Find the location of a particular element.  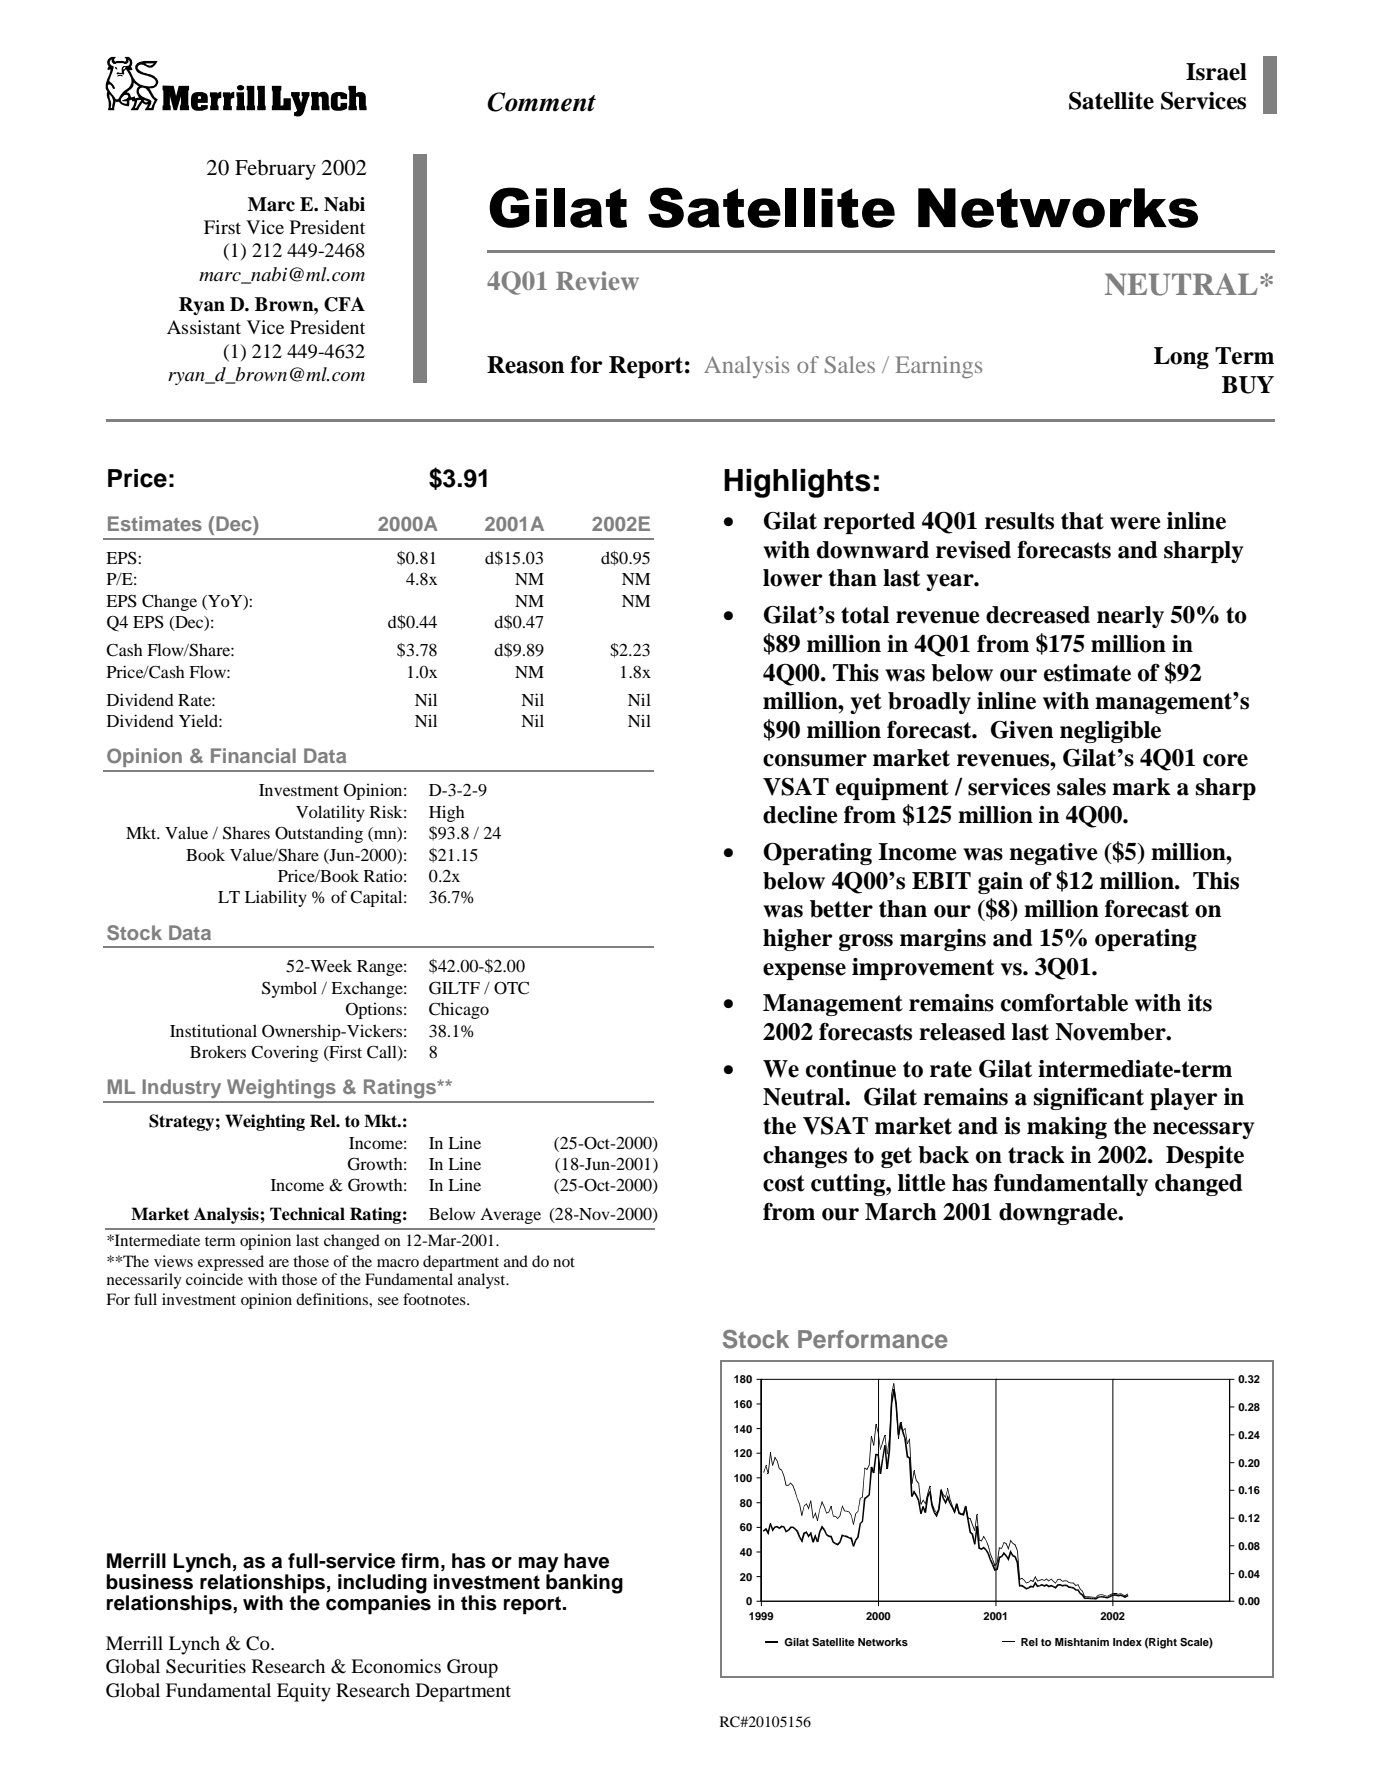

Comment is located at coordinates (541, 102).
